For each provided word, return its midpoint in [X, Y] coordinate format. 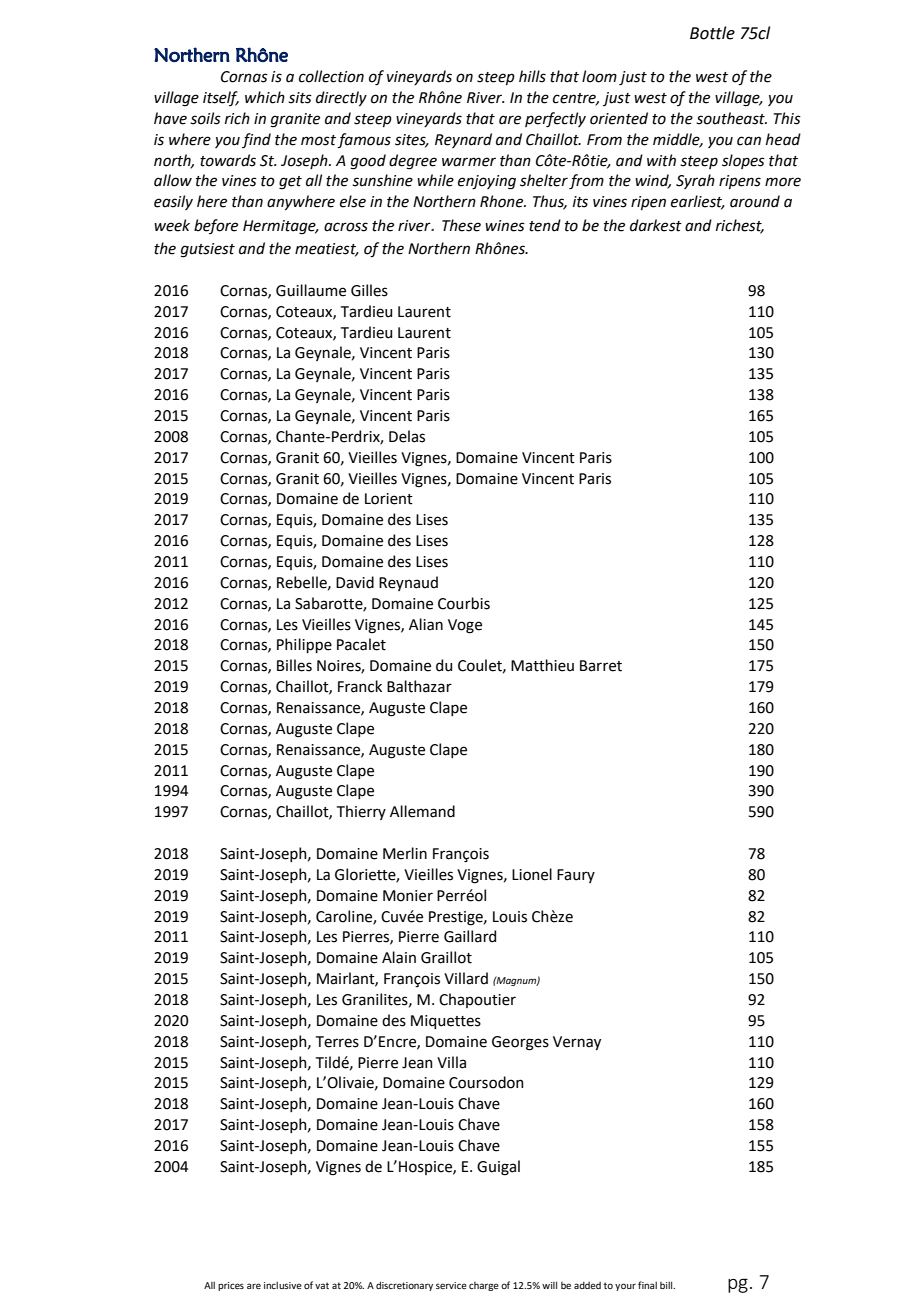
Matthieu [542, 665]
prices [231, 1286]
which [265, 97]
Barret [601, 666]
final [647, 1285]
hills [532, 76]
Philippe [304, 645]
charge [484, 1286]
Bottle [712, 33]
